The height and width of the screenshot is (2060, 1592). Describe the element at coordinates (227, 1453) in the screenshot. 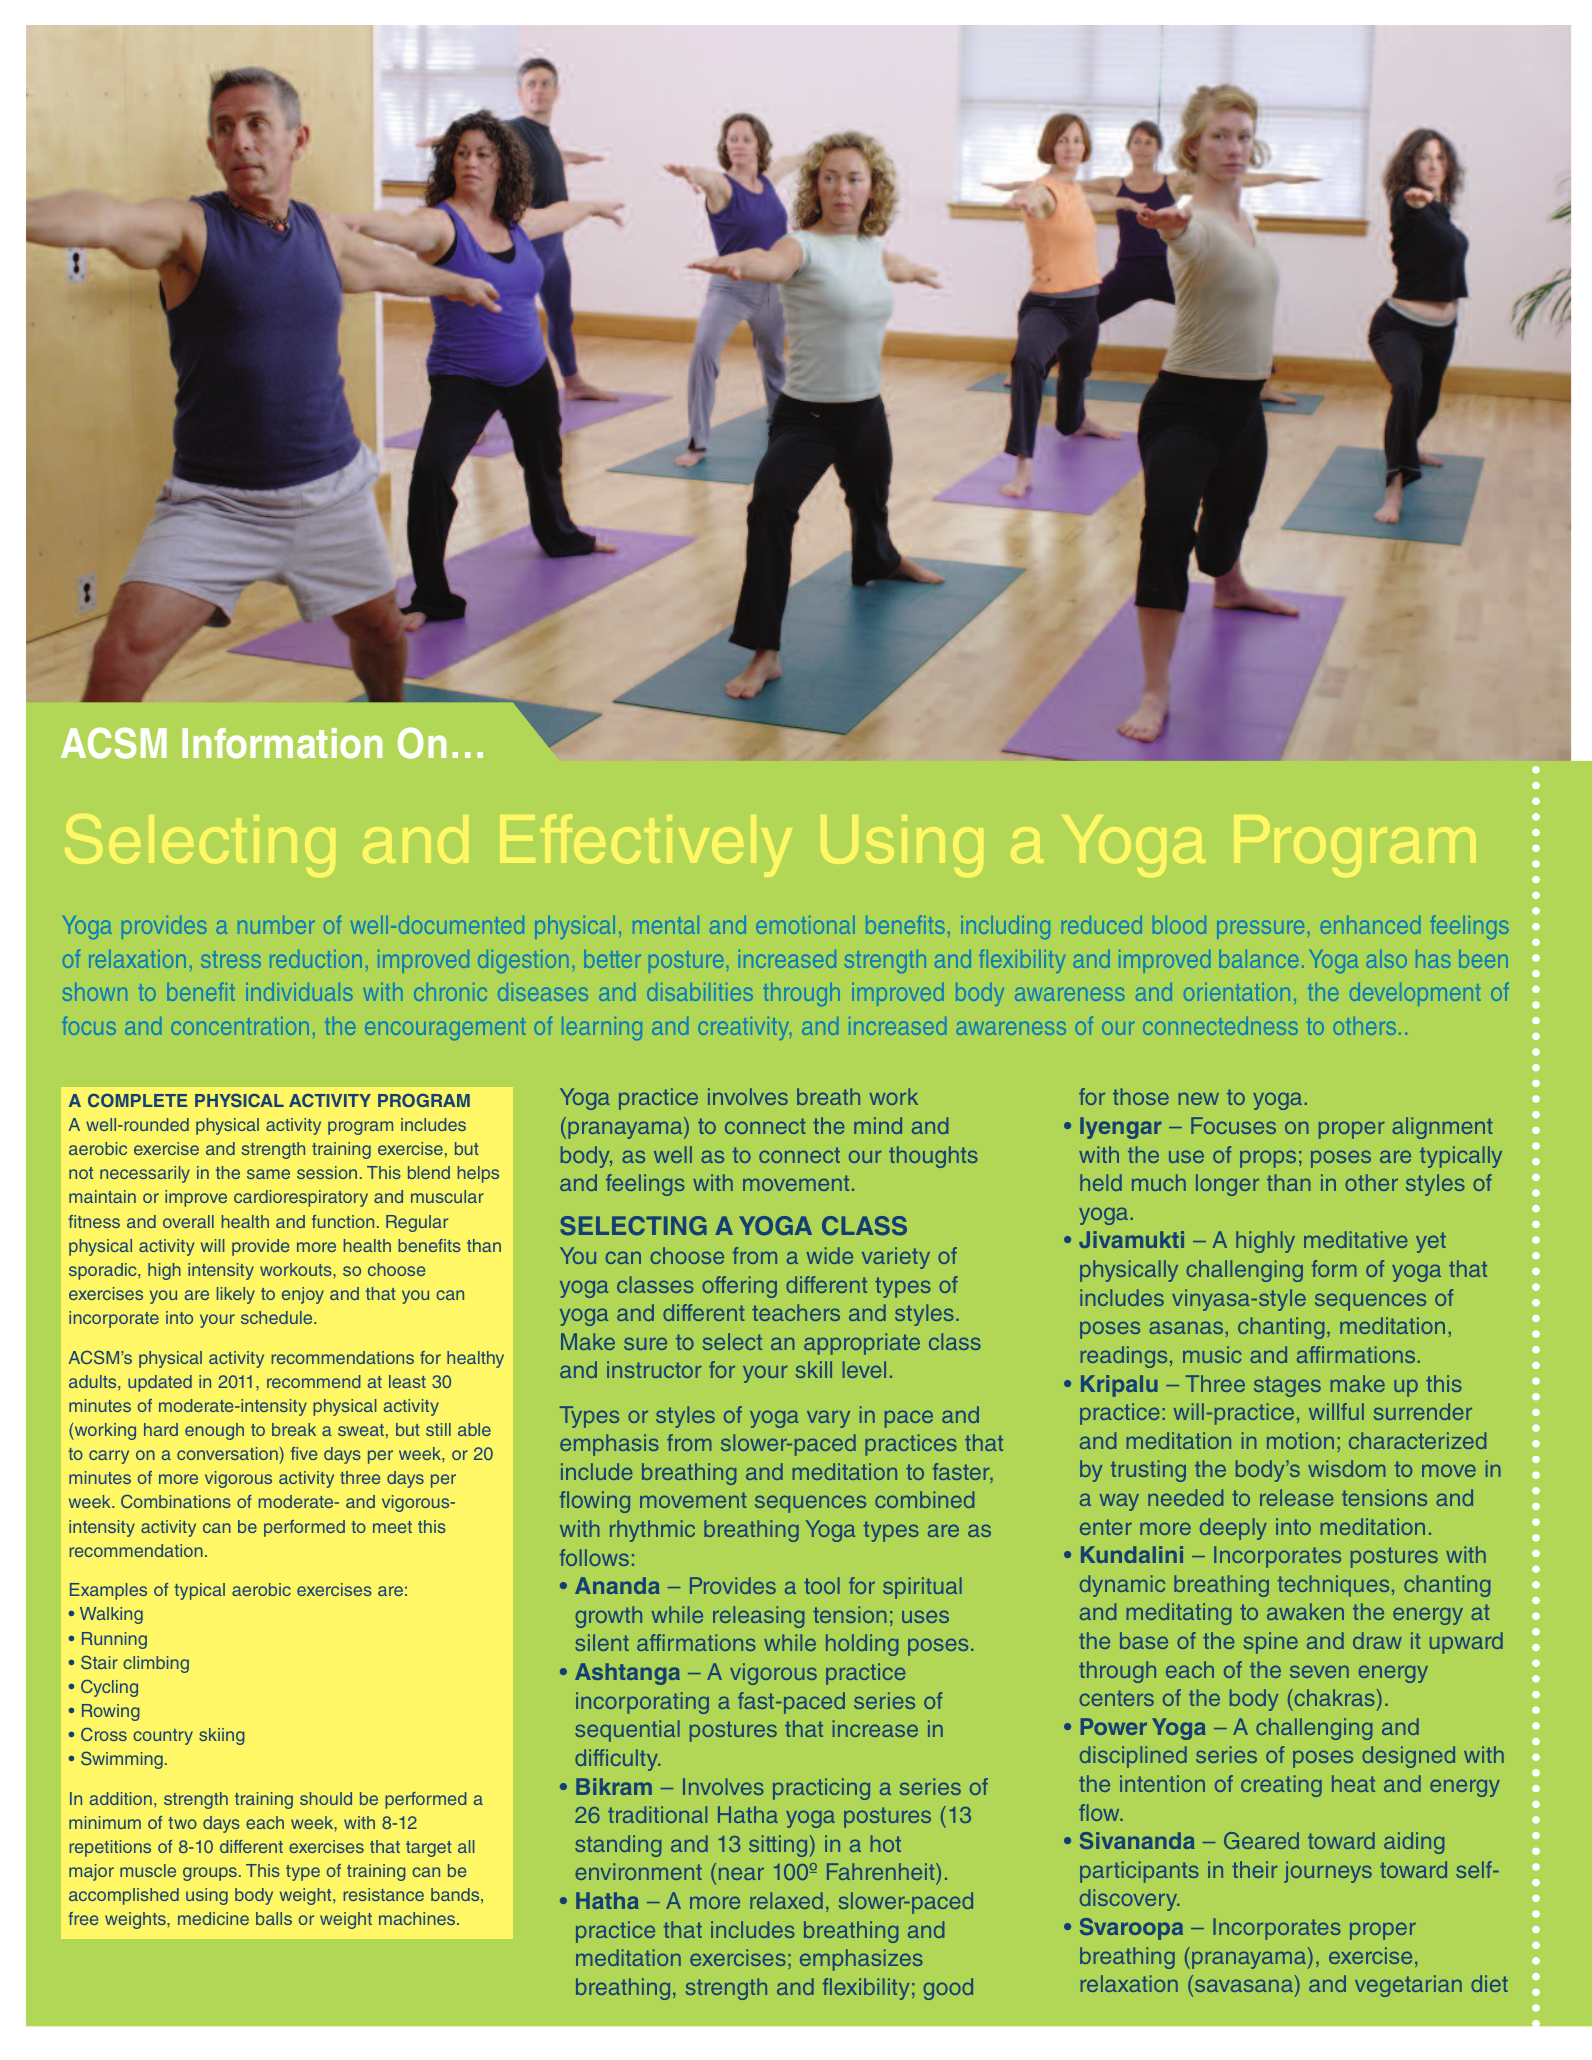

I see `conversation` at that location.
